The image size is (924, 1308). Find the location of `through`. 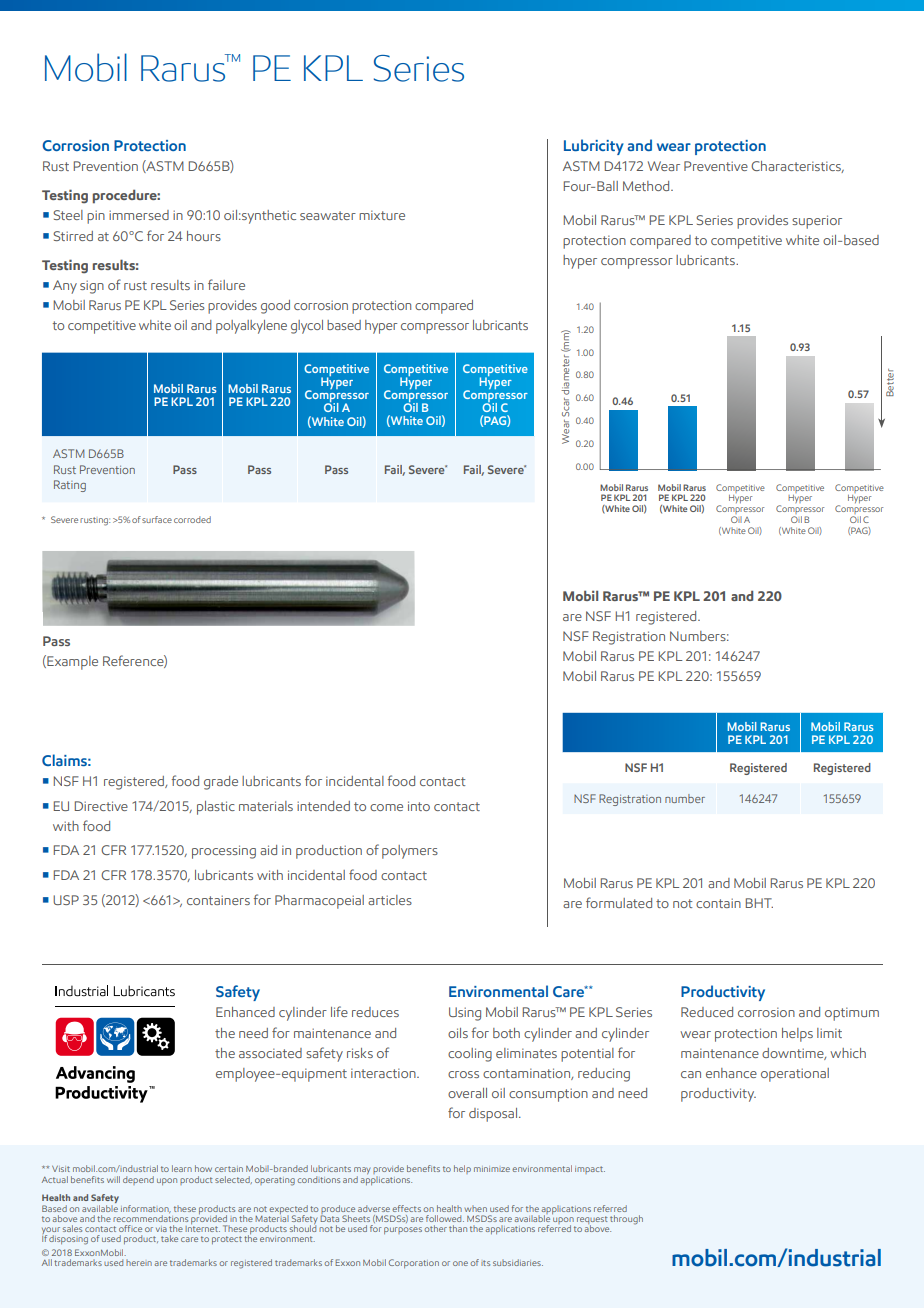

through is located at coordinates (626, 1220).
